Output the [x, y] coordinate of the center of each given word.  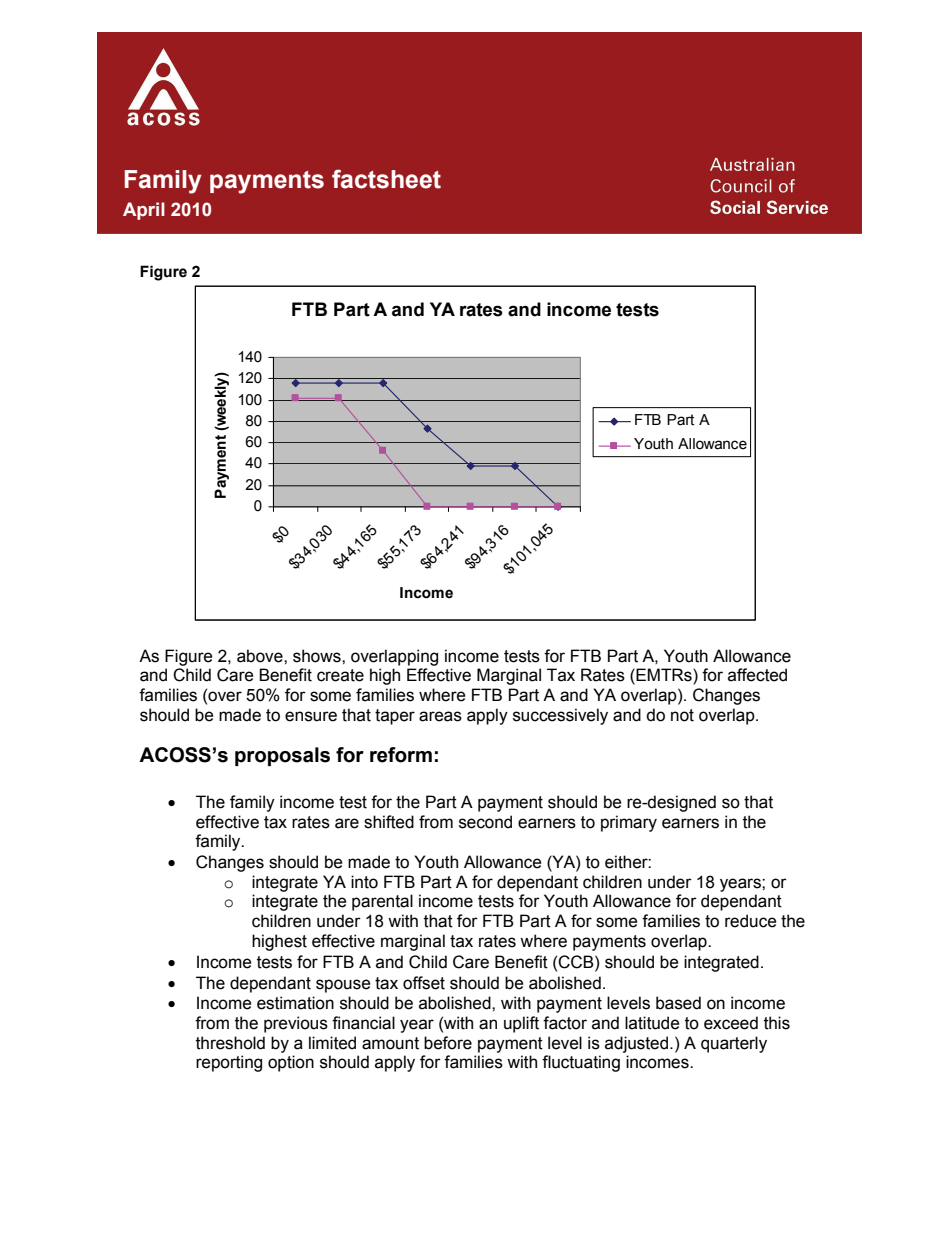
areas [440, 716]
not [682, 715]
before [448, 1043]
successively [560, 716]
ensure [311, 716]
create [340, 675]
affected [757, 675]
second [485, 822]
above [261, 656]
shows [318, 656]
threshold [230, 1043]
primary [629, 823]
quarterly [734, 1044]
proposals [282, 756]
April [144, 211]
